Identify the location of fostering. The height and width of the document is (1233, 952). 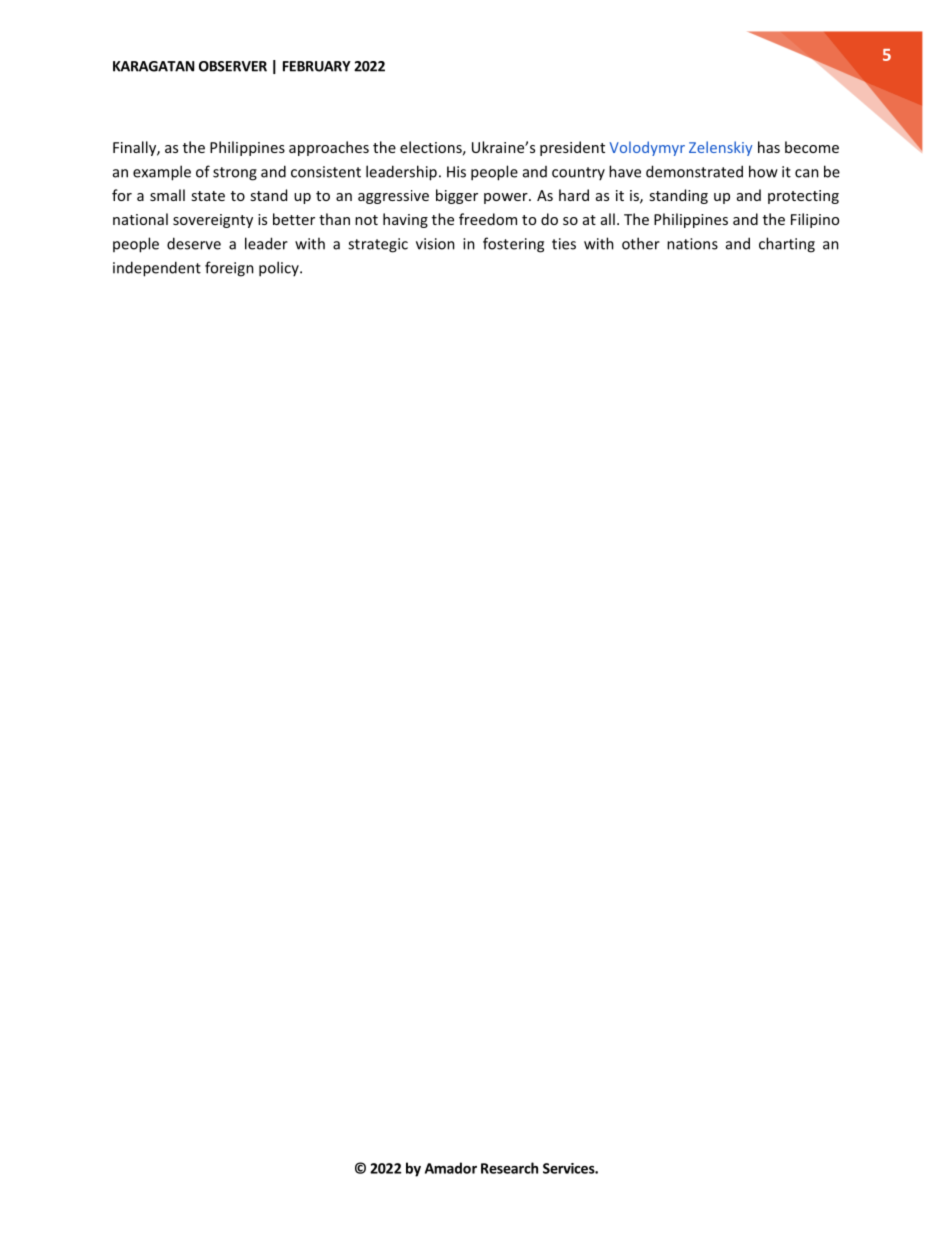
(513, 245).
